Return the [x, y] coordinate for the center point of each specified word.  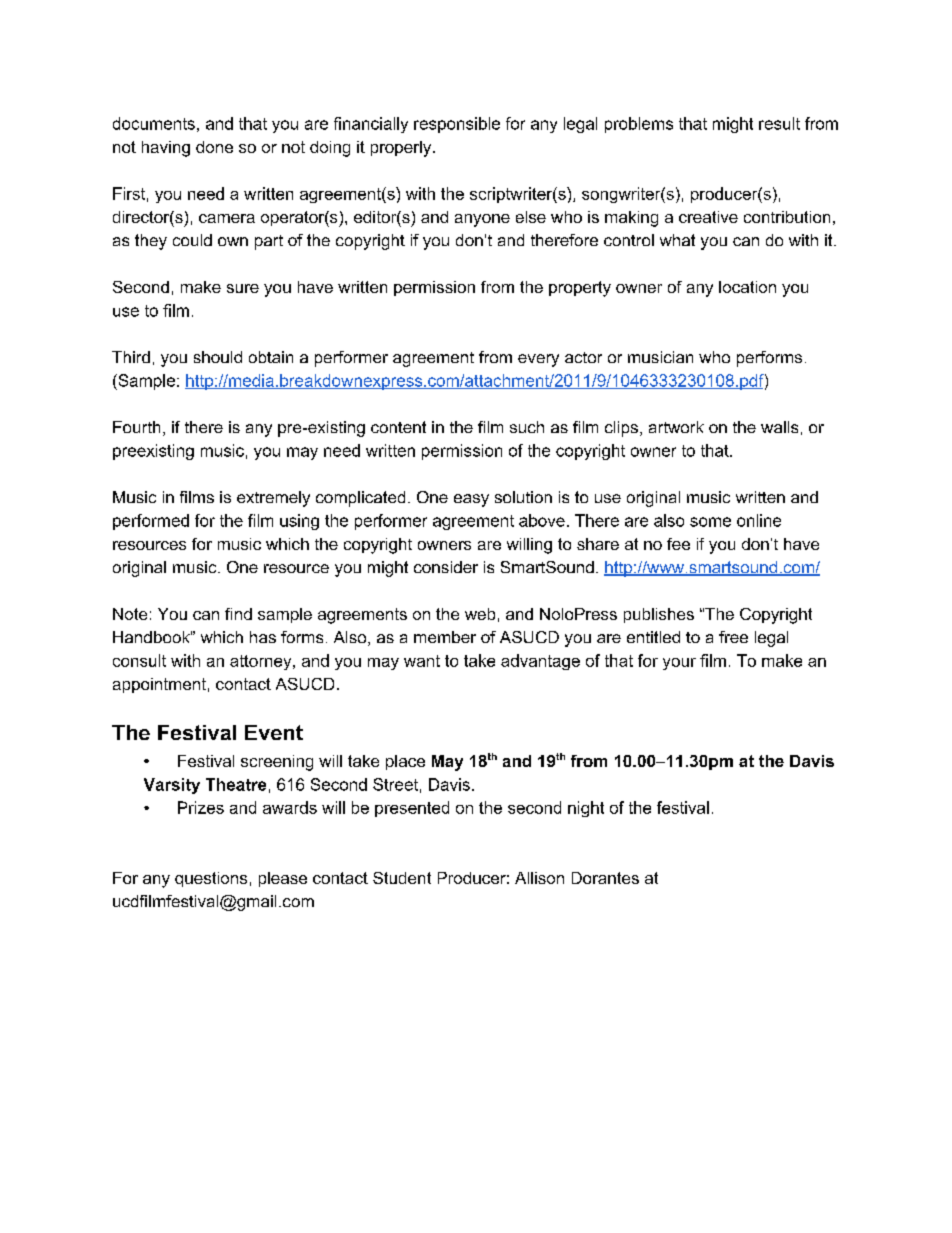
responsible [457, 125]
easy [471, 500]
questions [211, 879]
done [214, 147]
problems [639, 125]
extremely [273, 499]
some [710, 522]
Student [402, 878]
